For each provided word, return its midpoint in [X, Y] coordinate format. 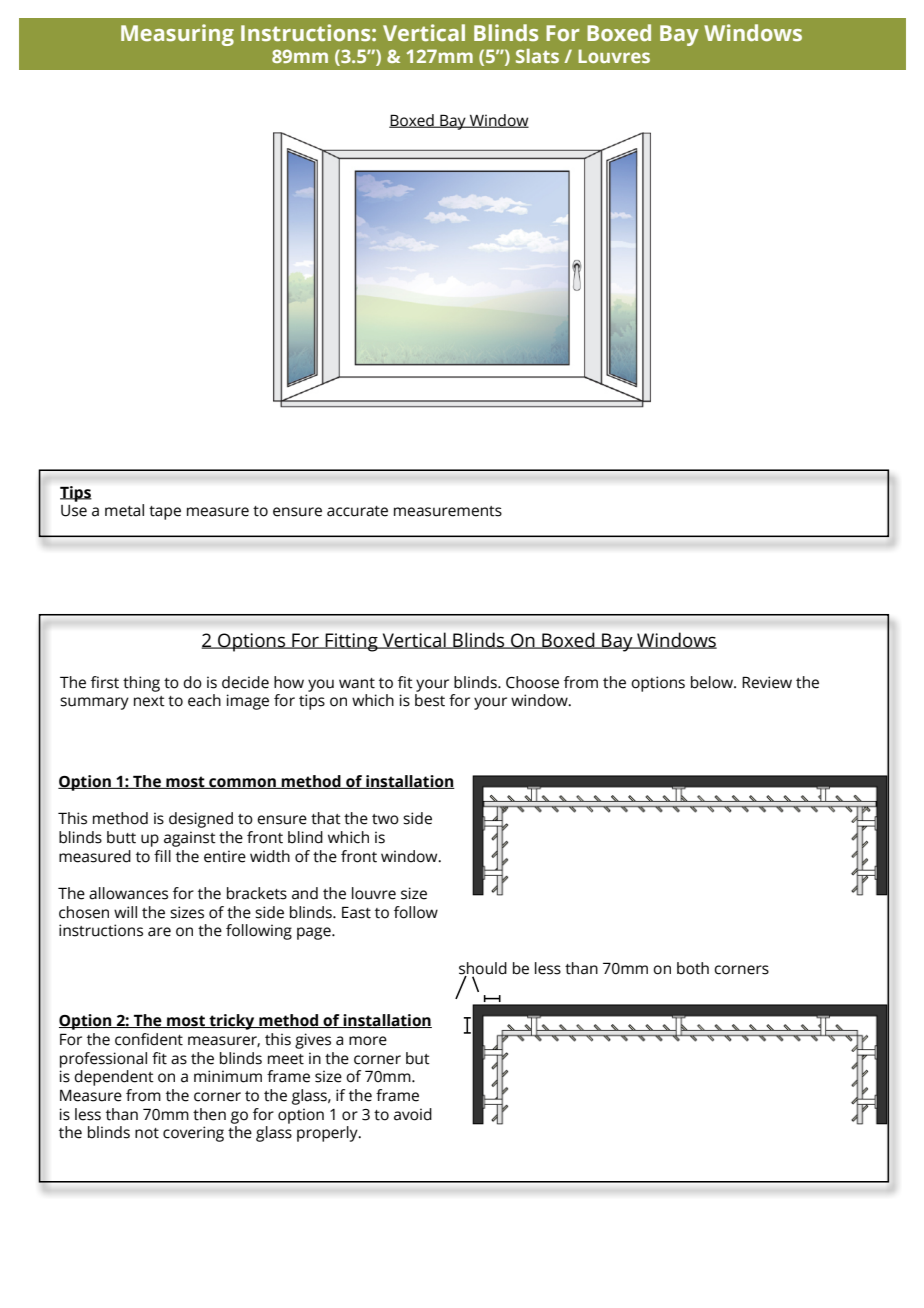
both [693, 968]
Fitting [351, 642]
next [149, 701]
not [147, 1133]
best [430, 700]
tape [165, 513]
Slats [537, 56]
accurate [357, 511]
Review [767, 682]
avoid [413, 1114]
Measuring [177, 35]
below [713, 682]
